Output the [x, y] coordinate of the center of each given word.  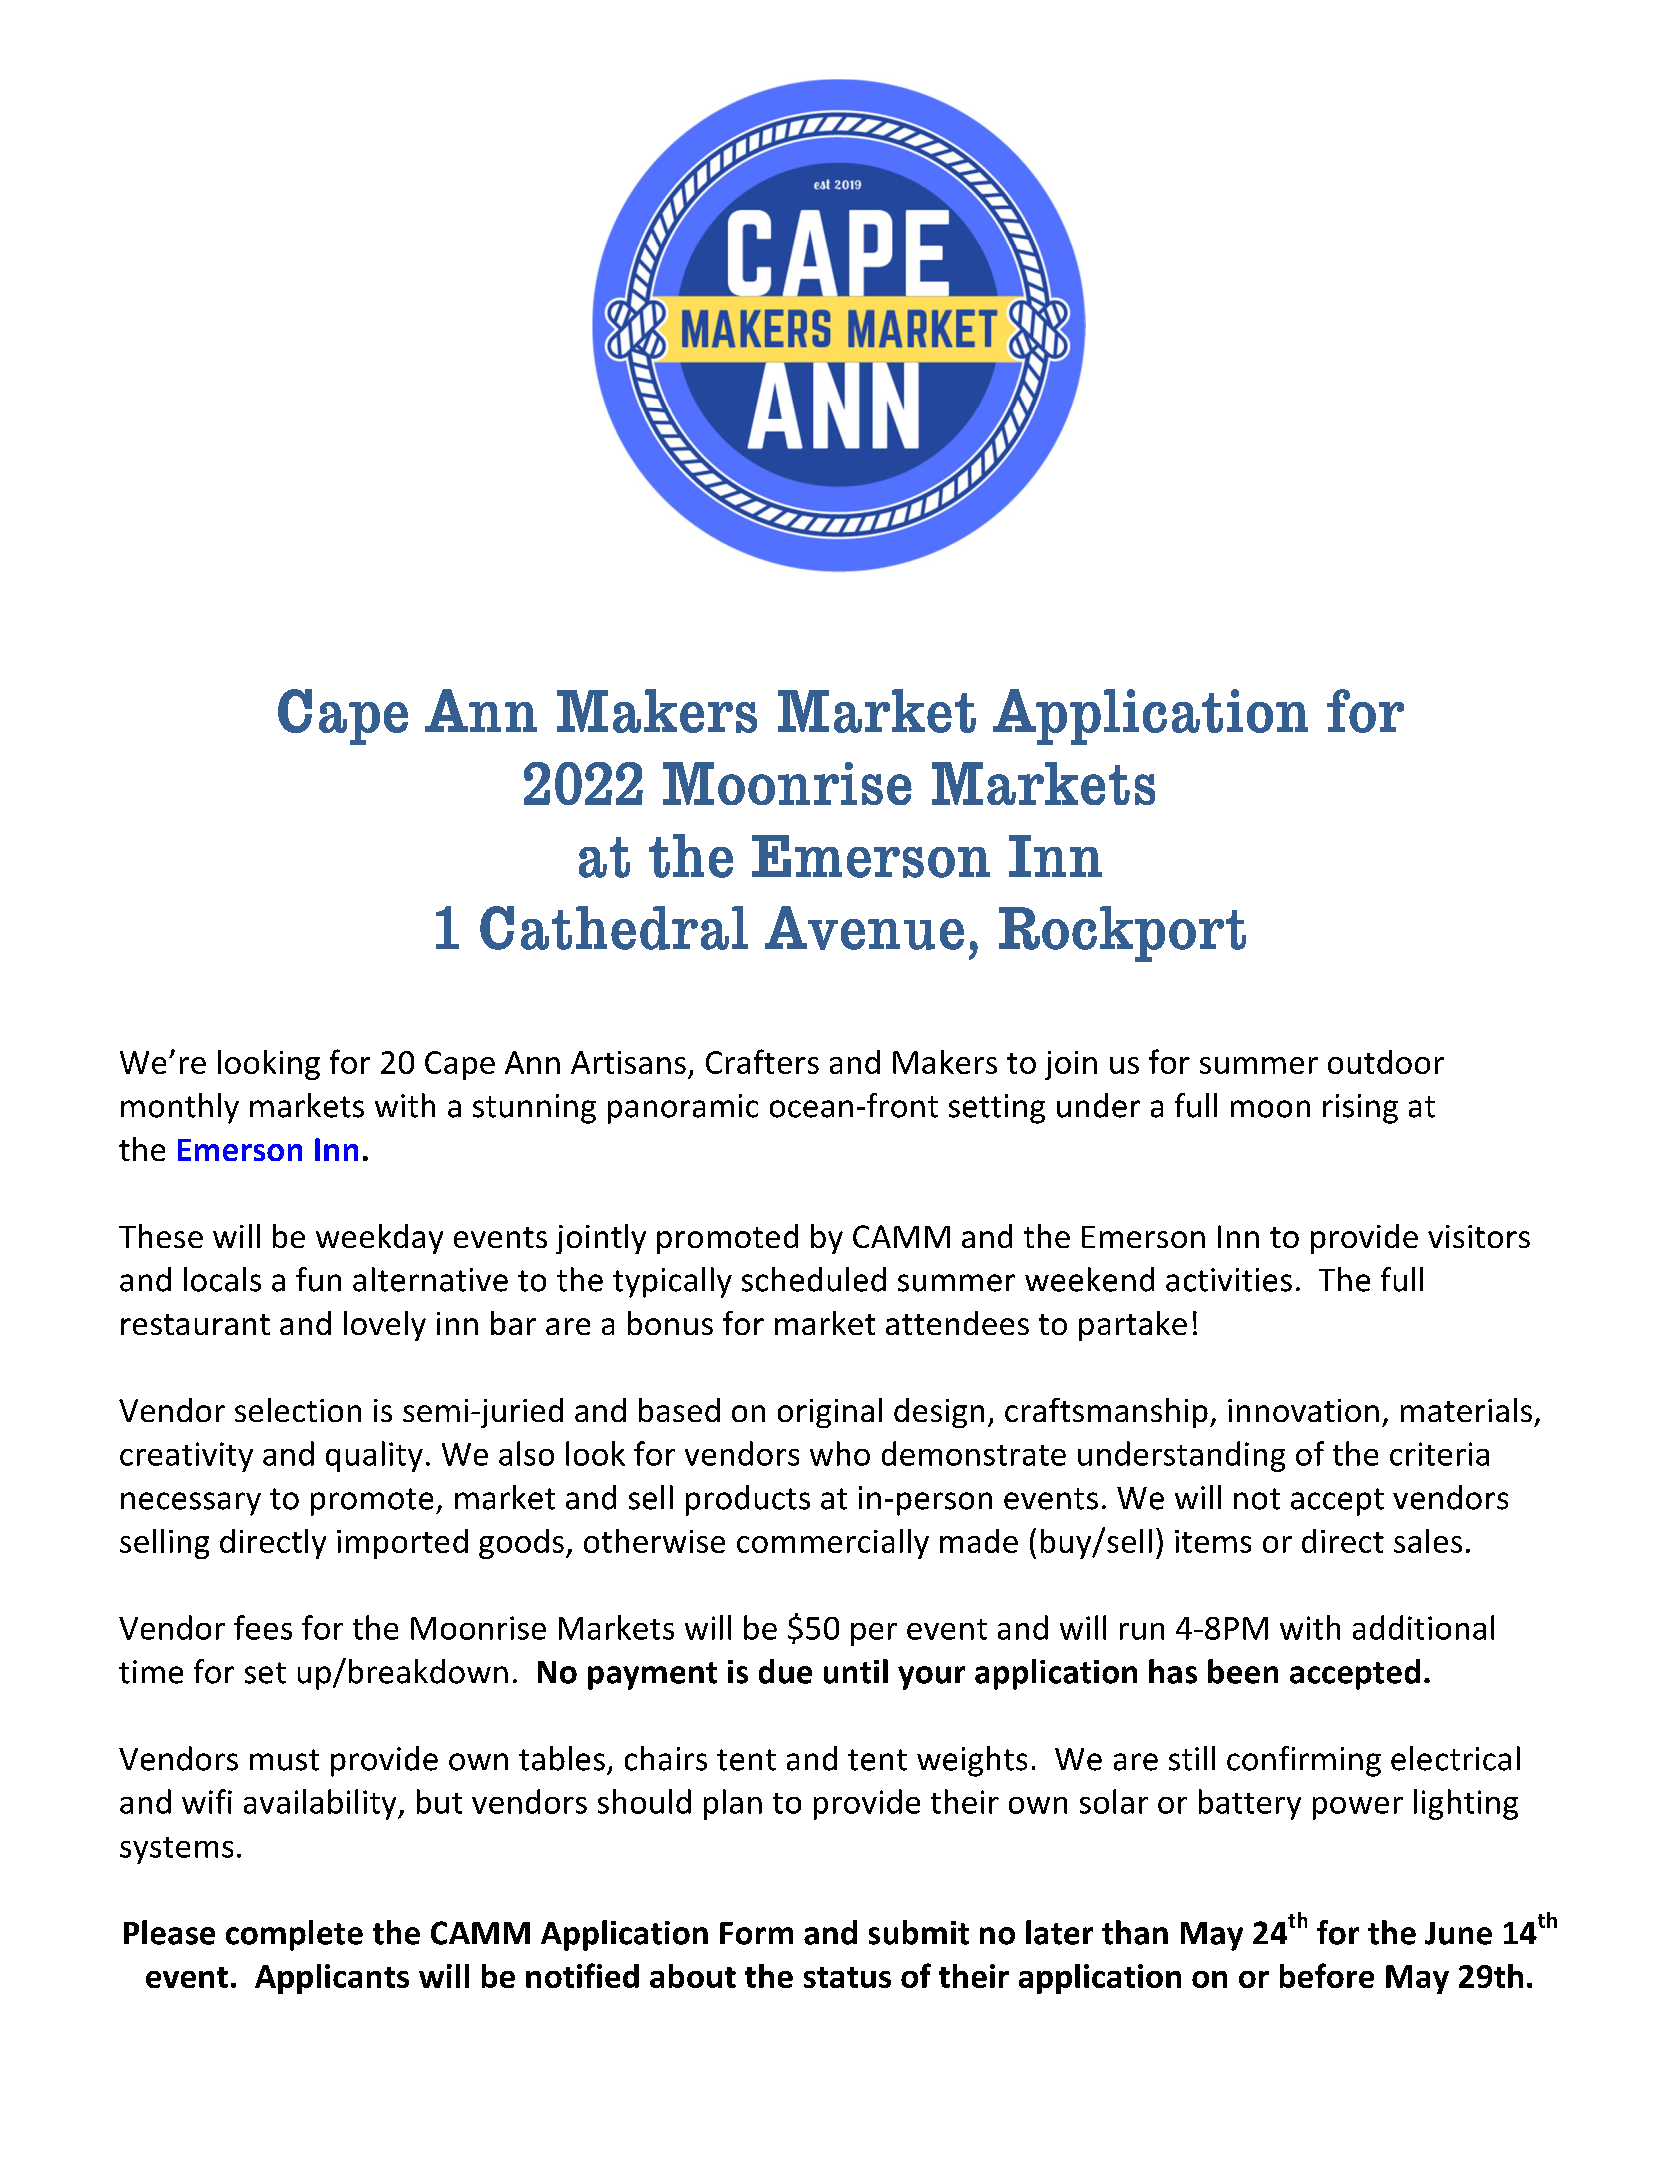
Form [756, 1933]
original [830, 1413]
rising [1360, 1109]
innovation [1303, 1410]
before [1327, 1975]
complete [294, 1935]
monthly [180, 1108]
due [785, 1671]
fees [263, 1627]
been [1243, 1671]
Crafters [762, 1061]
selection [298, 1410]
